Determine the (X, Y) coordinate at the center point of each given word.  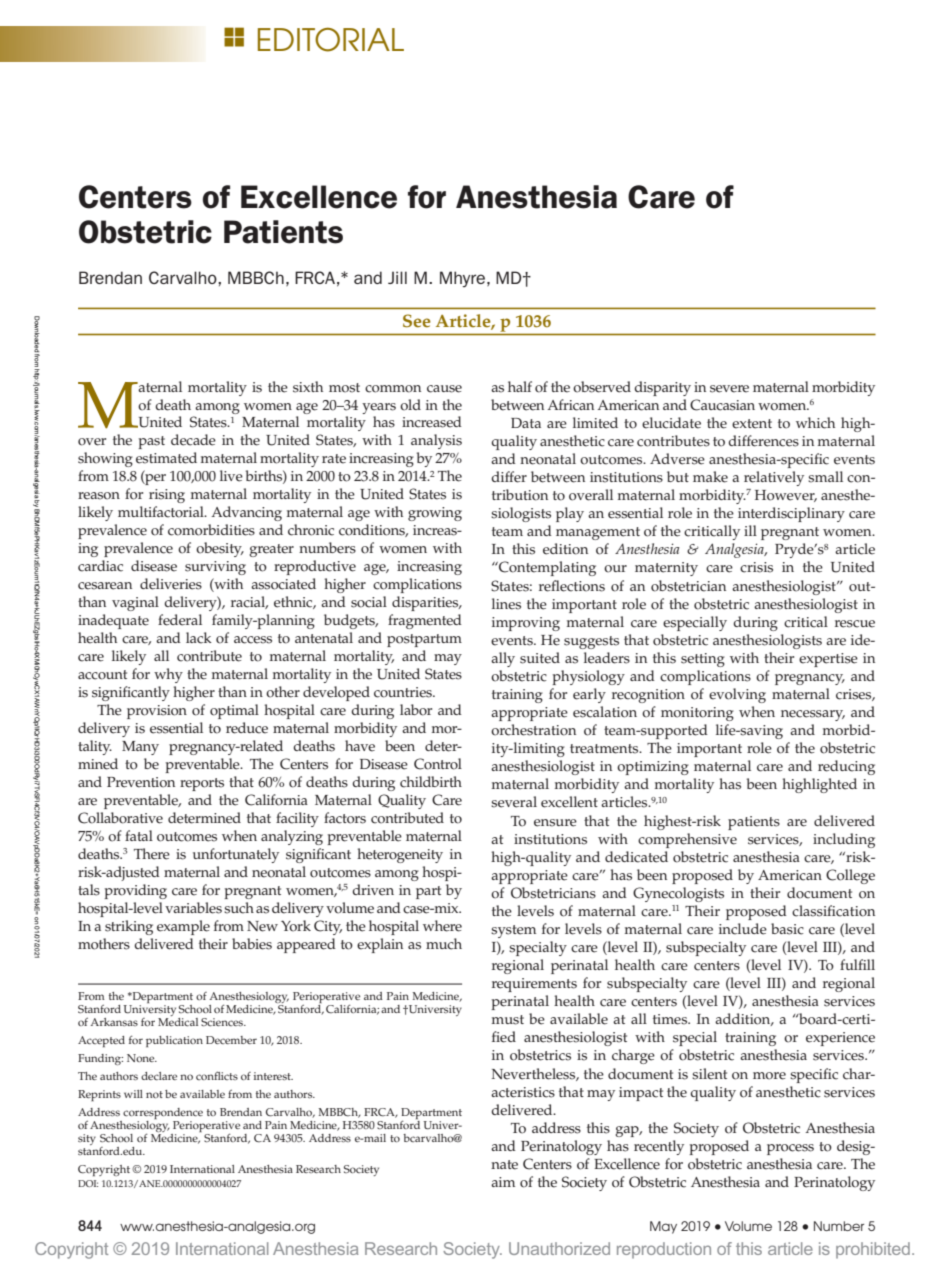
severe (729, 389)
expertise (828, 660)
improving (526, 624)
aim (503, 1182)
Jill (397, 277)
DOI (88, 1183)
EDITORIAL (331, 39)
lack (199, 638)
